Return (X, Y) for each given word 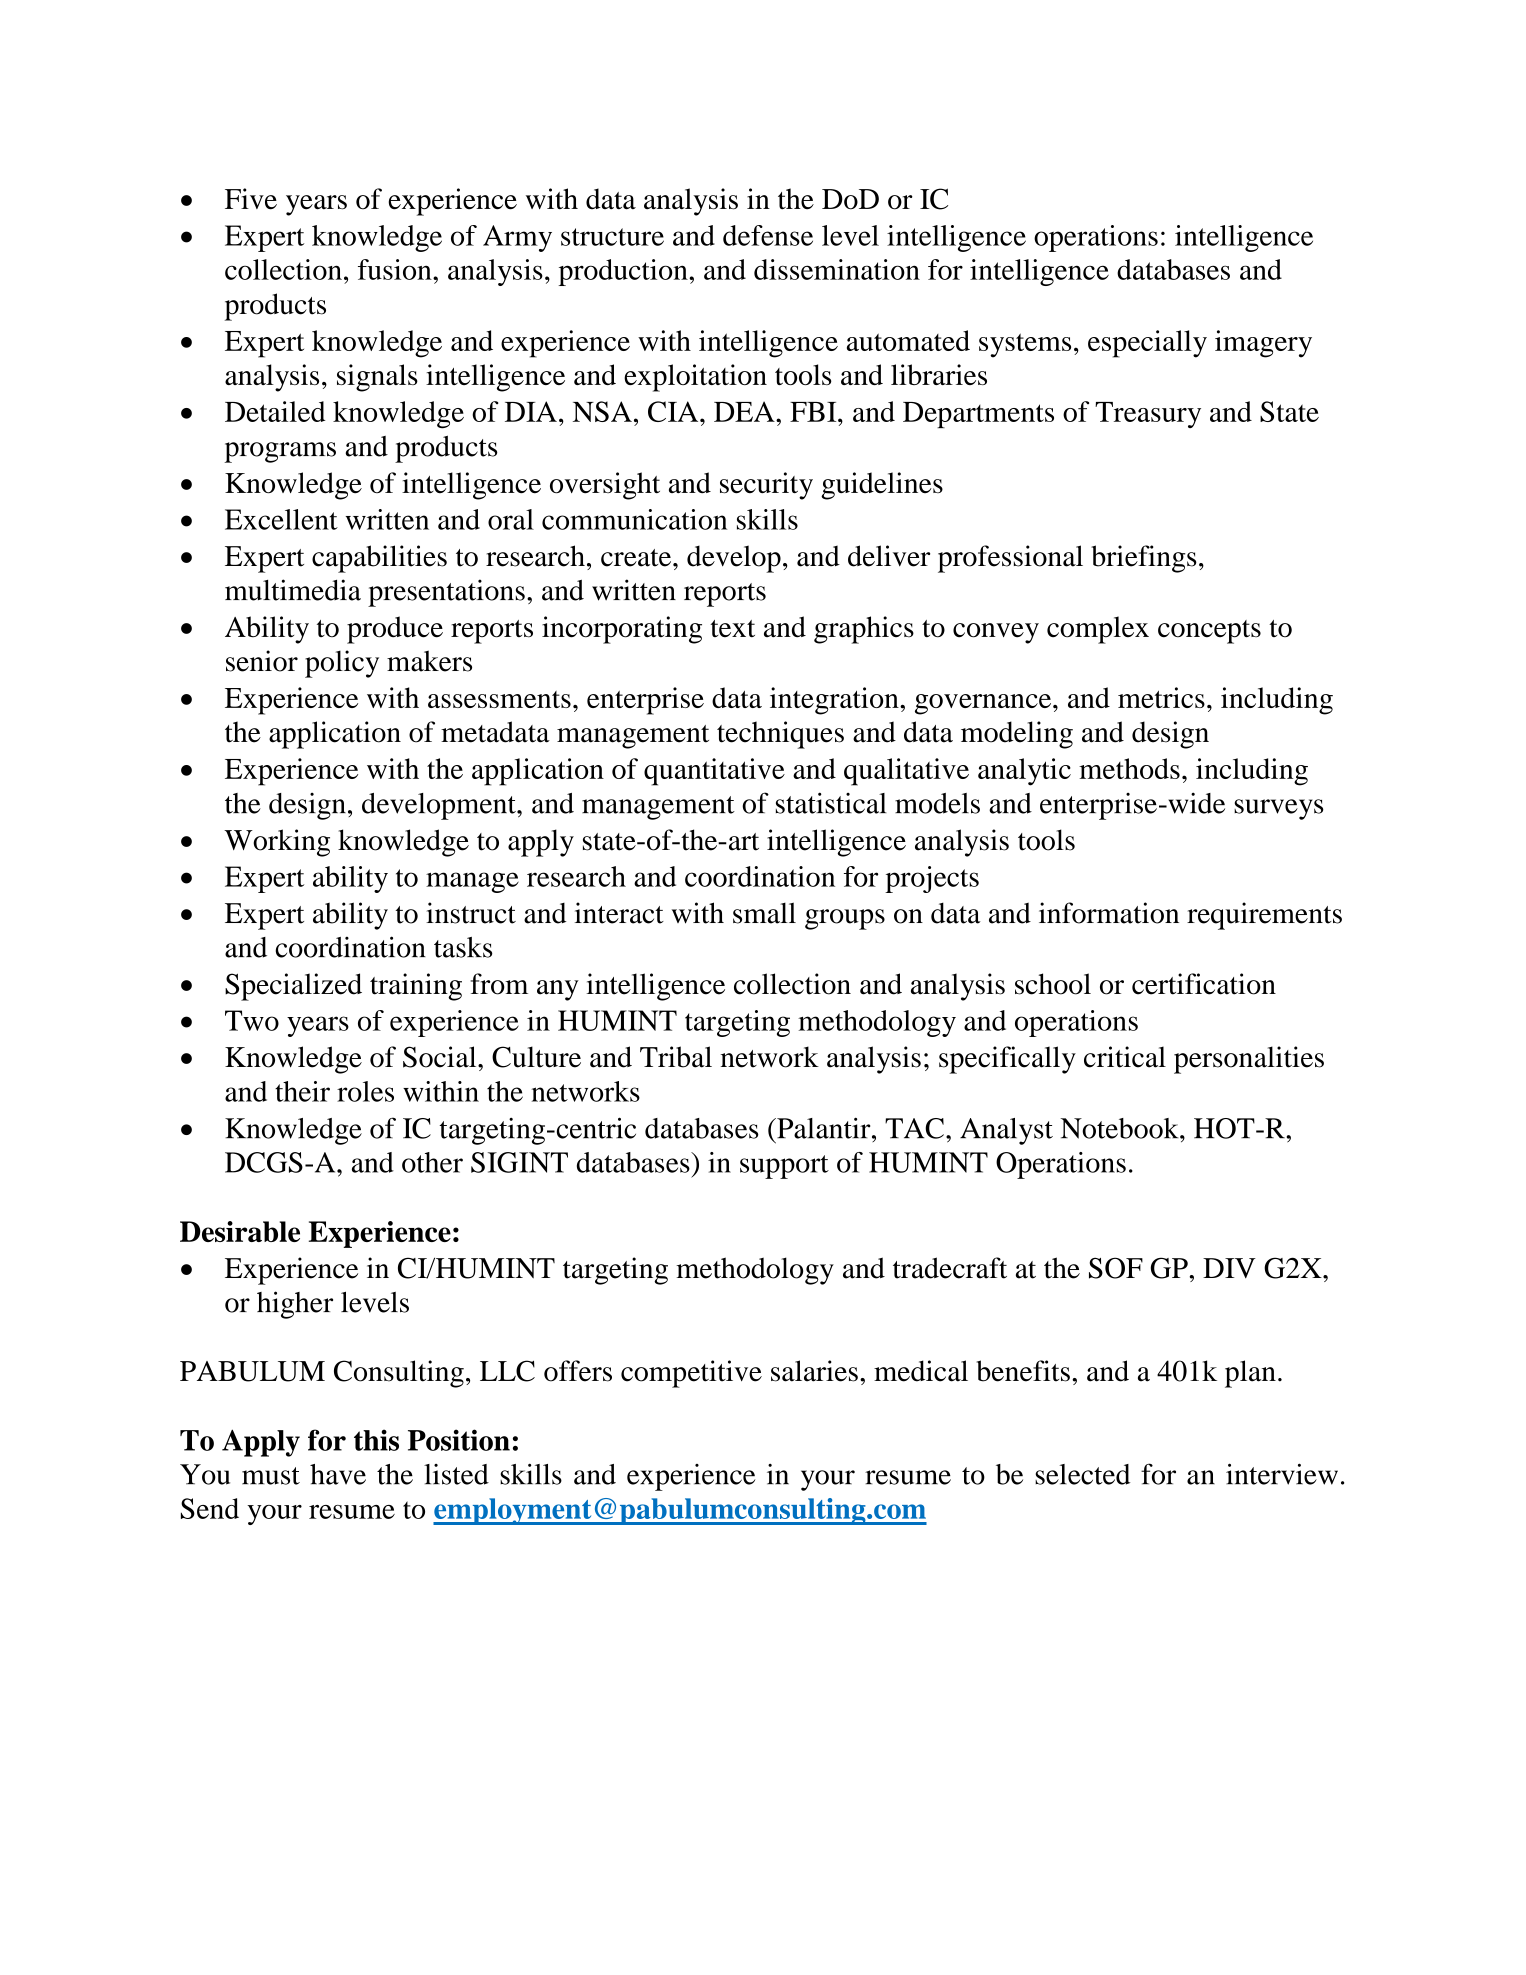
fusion (396, 269)
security (766, 486)
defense (768, 235)
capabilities (379, 559)
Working (277, 843)
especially (1147, 344)
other (432, 1162)
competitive (691, 1374)
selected (1082, 1474)
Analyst (1006, 1131)
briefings (1144, 559)
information (1109, 913)
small (764, 913)
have (338, 1474)
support (784, 1167)
